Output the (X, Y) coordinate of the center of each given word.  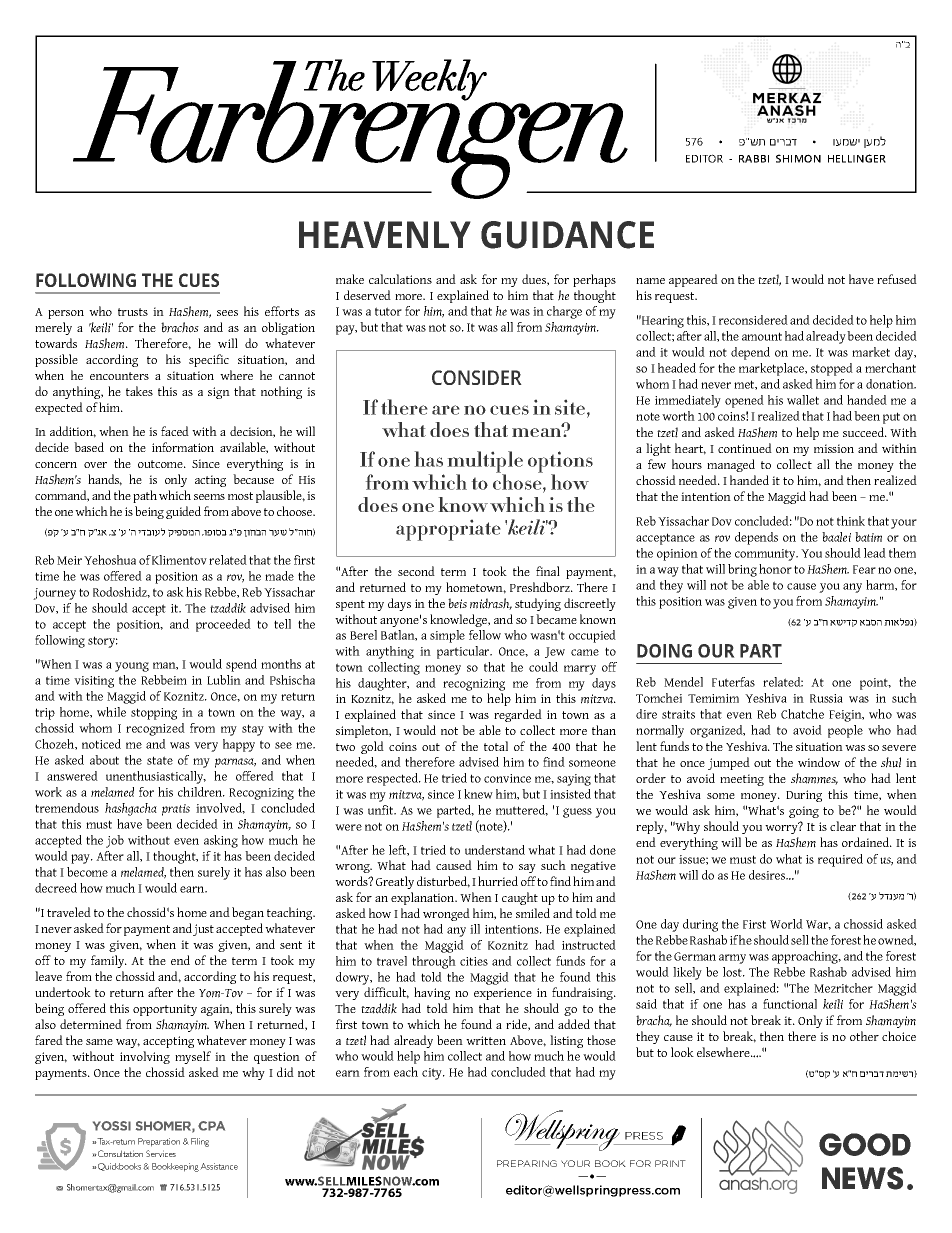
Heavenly (385, 234)
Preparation (159, 1142)
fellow (485, 635)
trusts (133, 312)
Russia (826, 698)
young (132, 667)
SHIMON (798, 158)
